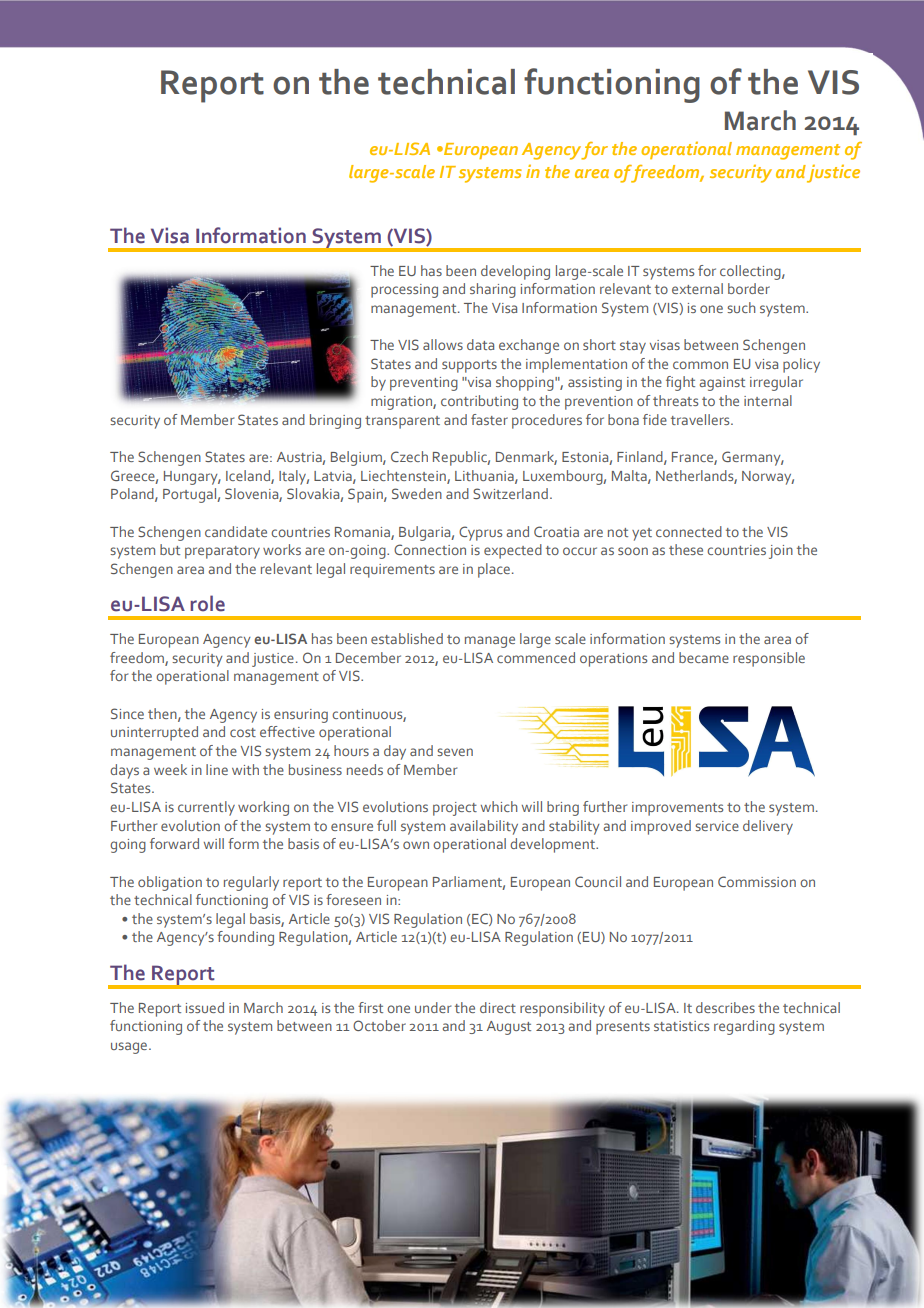 This document has height=1308, width=924. I want to click on issued, so click(205, 1007).
